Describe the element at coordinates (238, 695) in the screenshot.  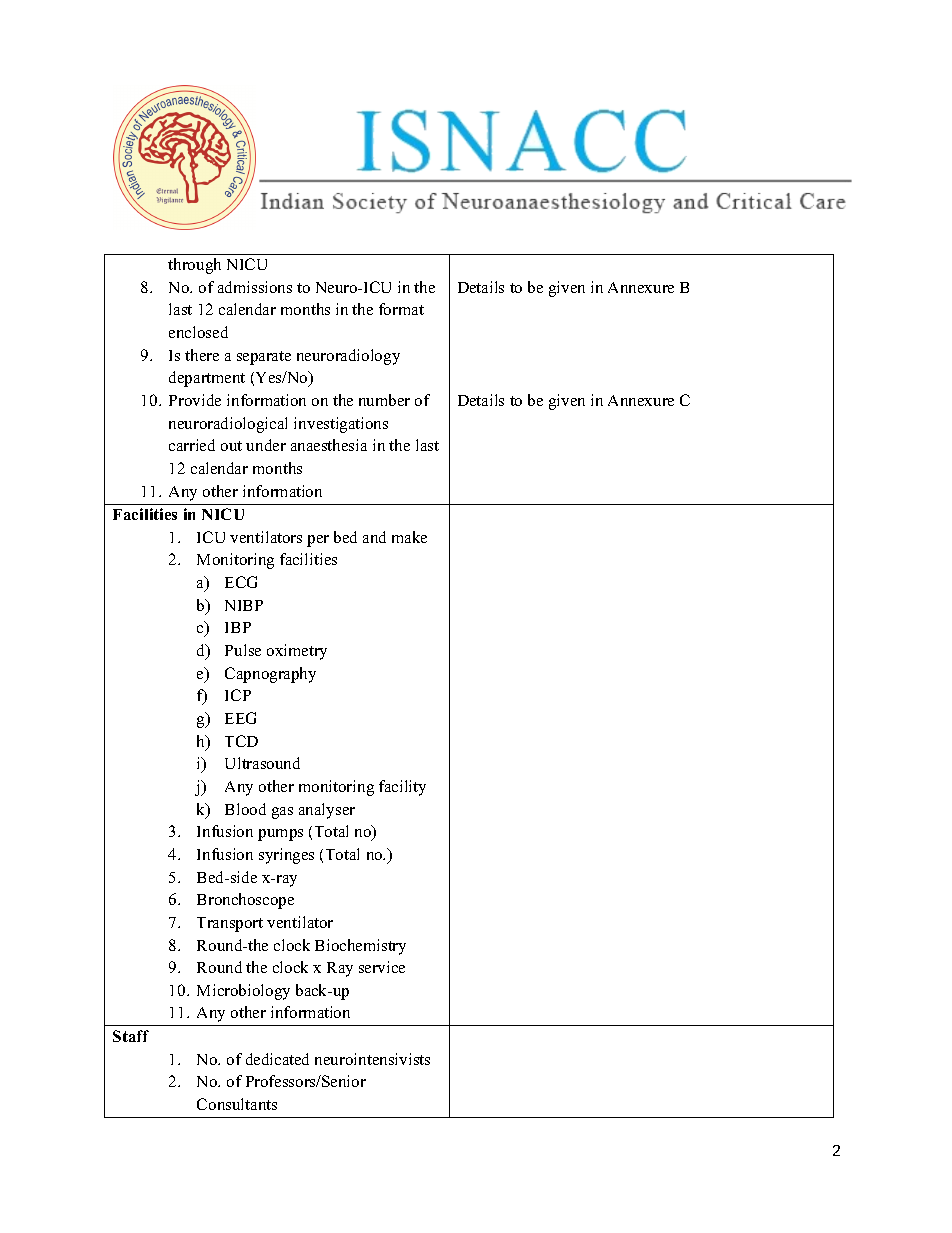
I see `ICP` at that location.
